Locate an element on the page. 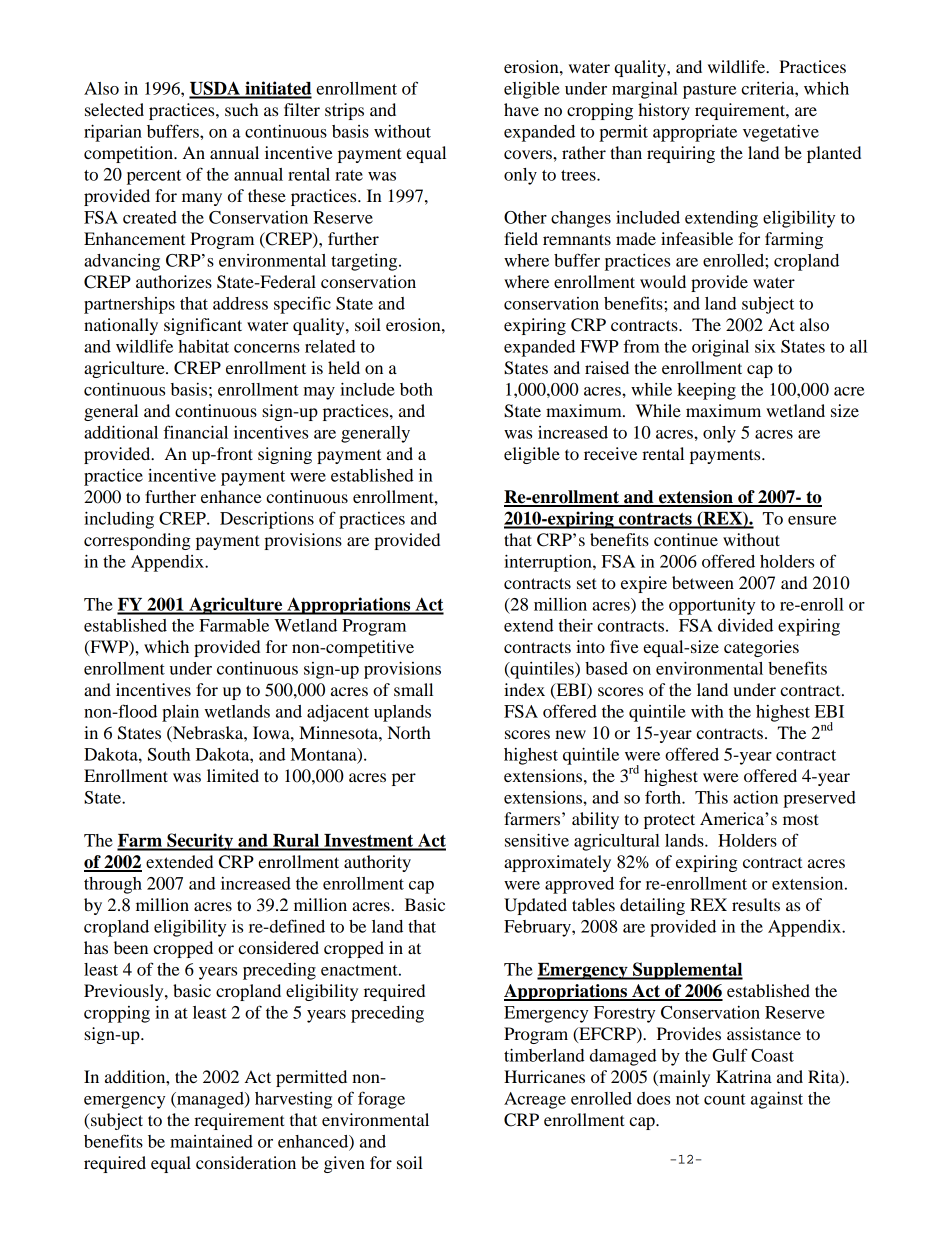  both is located at coordinates (416, 389).
